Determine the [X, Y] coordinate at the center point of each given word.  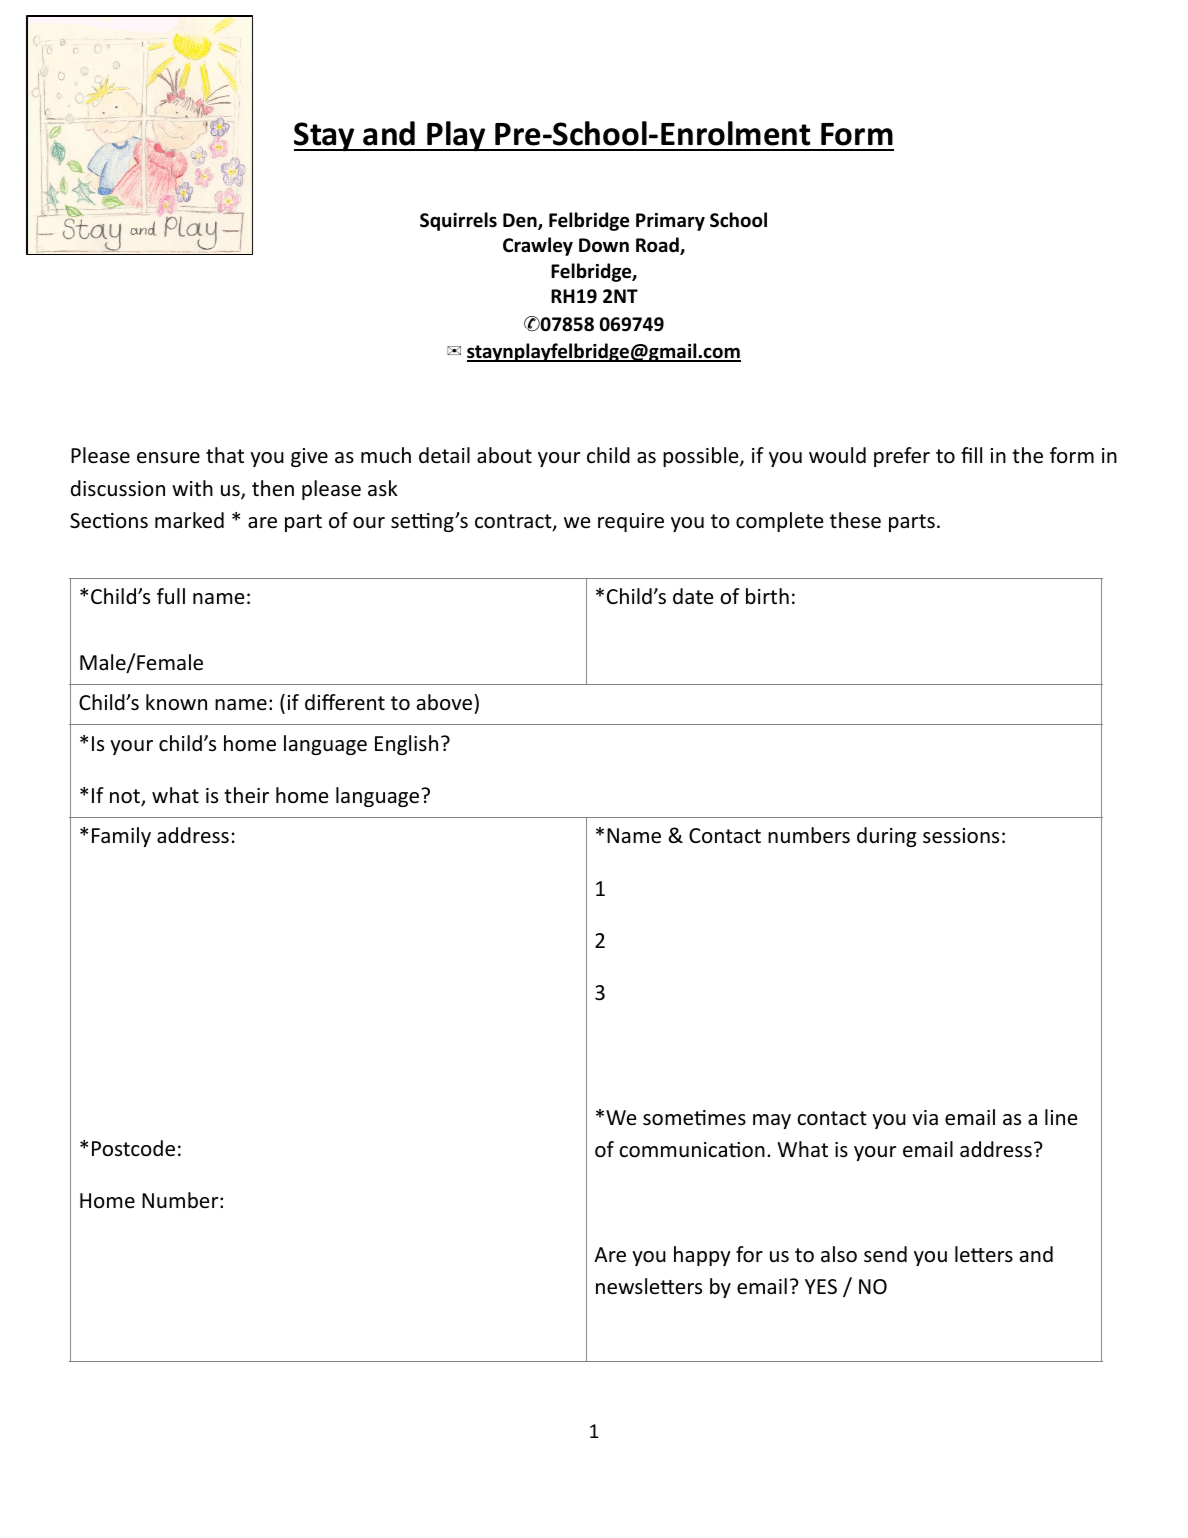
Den [521, 221]
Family [121, 837]
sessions [961, 836]
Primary [670, 222]
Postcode [133, 1148]
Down [604, 245]
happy [702, 1256]
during [886, 837]
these [855, 520]
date [693, 596]
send [885, 1254]
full [171, 596]
